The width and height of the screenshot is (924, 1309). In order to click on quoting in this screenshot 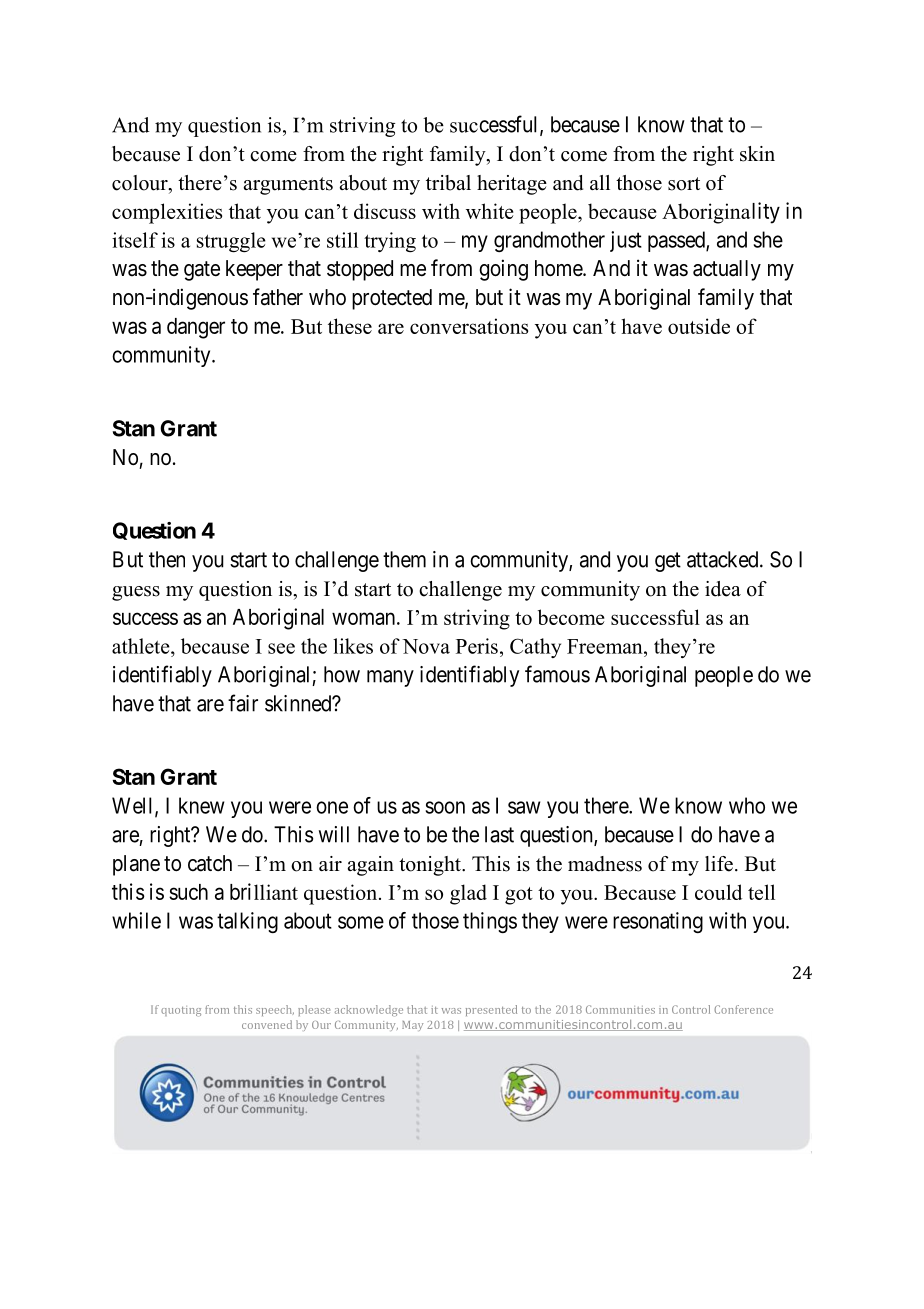, I will do `click(181, 1011)`.
